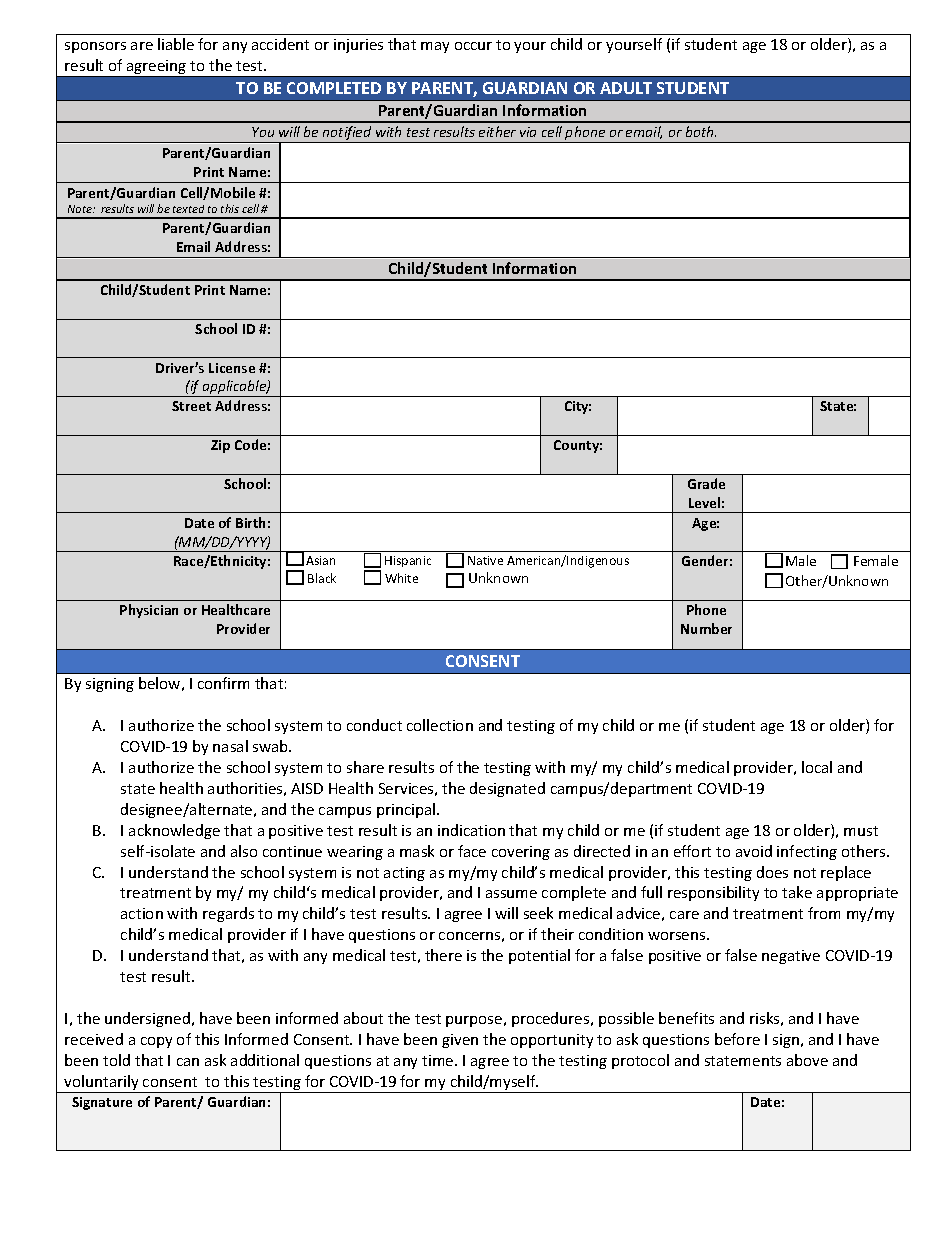 The height and width of the screenshot is (1233, 952). I want to click on nasal, so click(230, 746).
